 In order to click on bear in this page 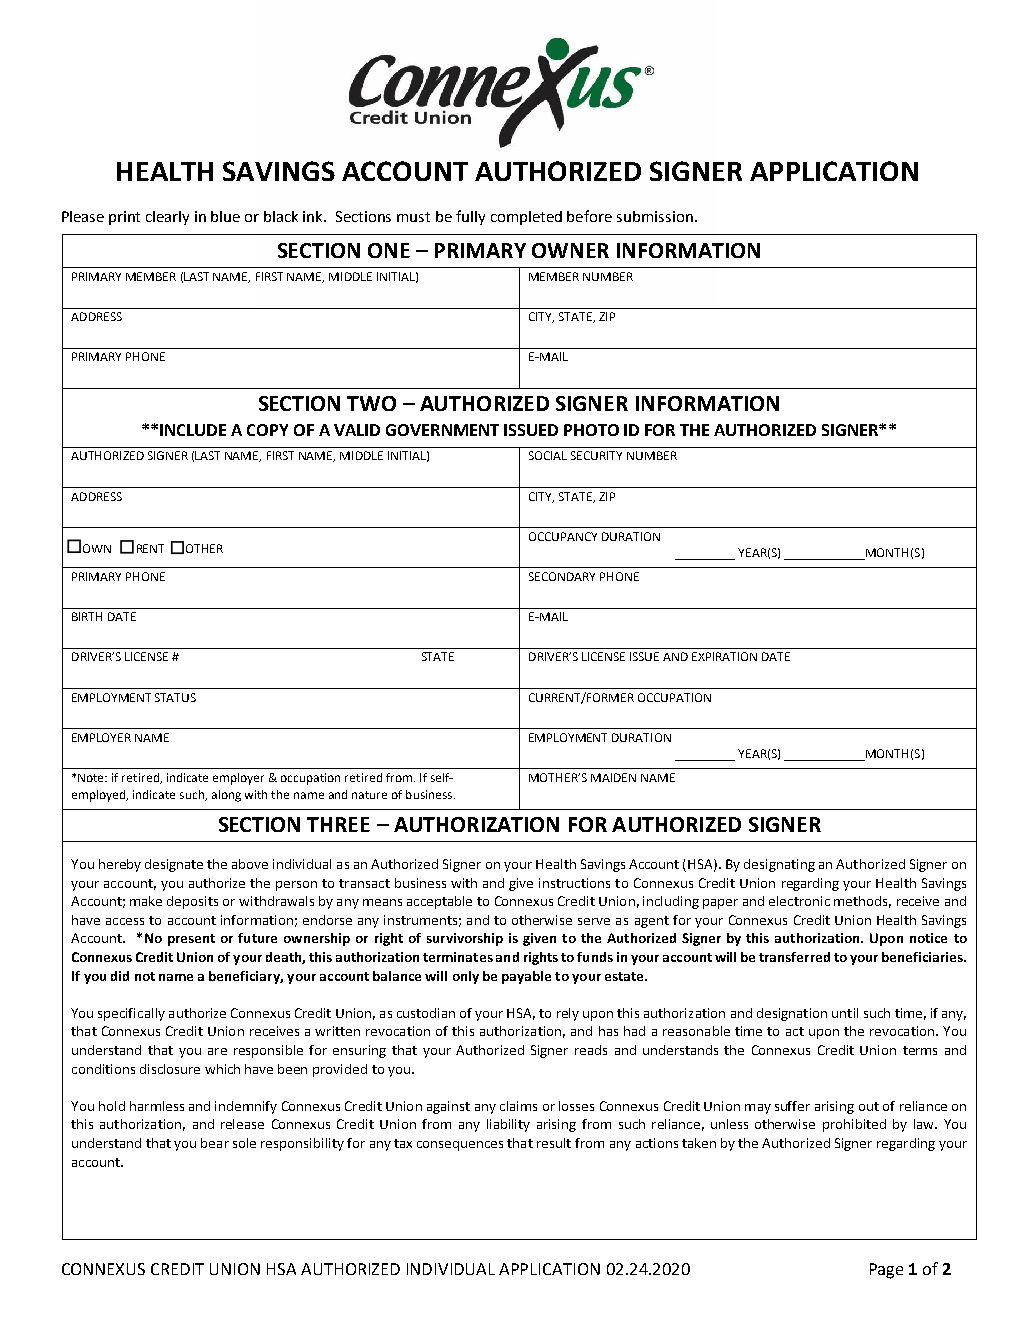, I will do `click(215, 1143)`.
